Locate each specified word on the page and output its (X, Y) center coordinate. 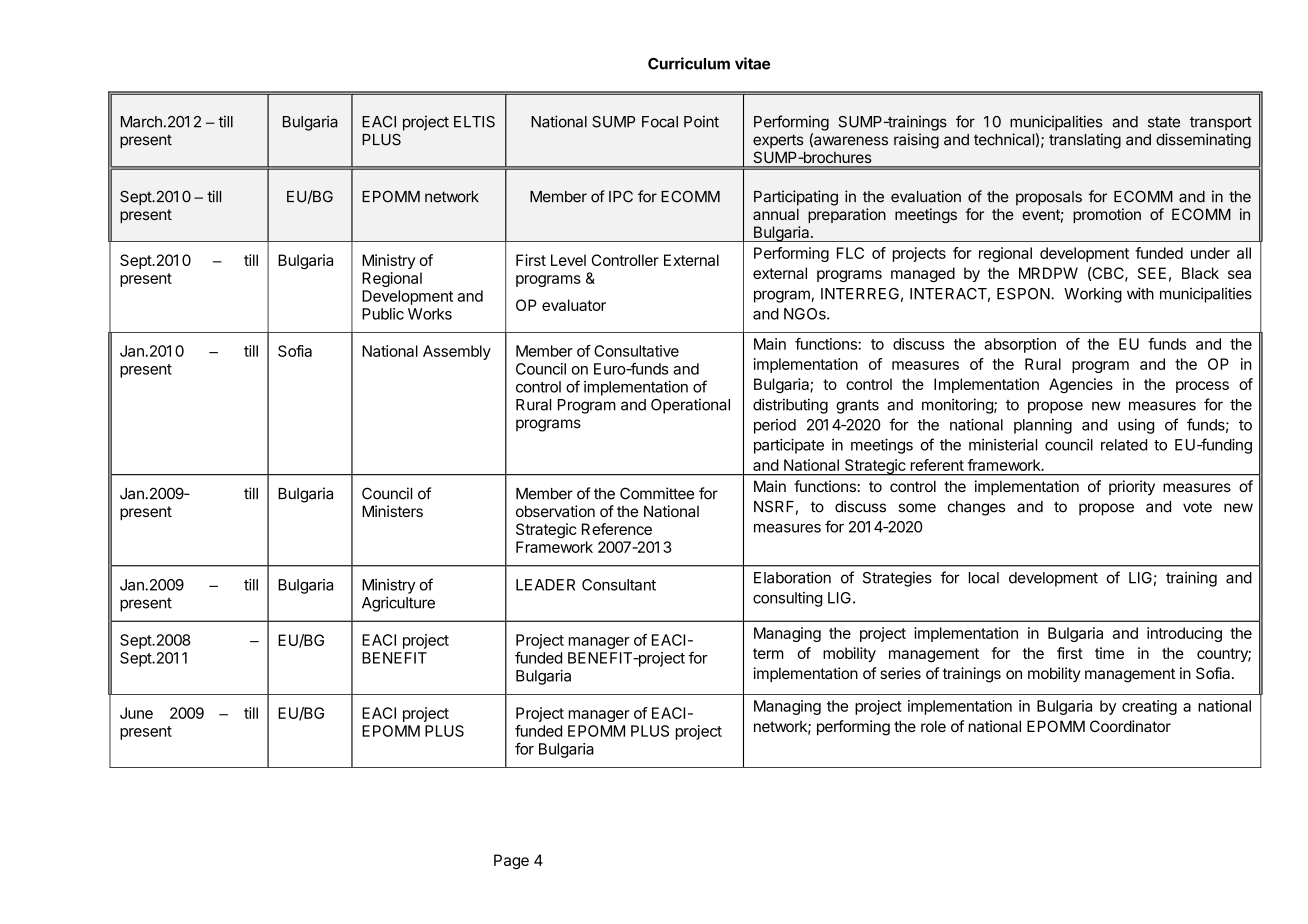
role (933, 726)
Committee (657, 493)
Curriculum (689, 63)
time (1109, 653)
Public (383, 314)
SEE (1152, 273)
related (1124, 445)
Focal (660, 122)
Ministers (392, 511)
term (768, 653)
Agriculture (398, 604)
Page (511, 861)
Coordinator (1130, 726)
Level (568, 260)
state (1164, 122)
